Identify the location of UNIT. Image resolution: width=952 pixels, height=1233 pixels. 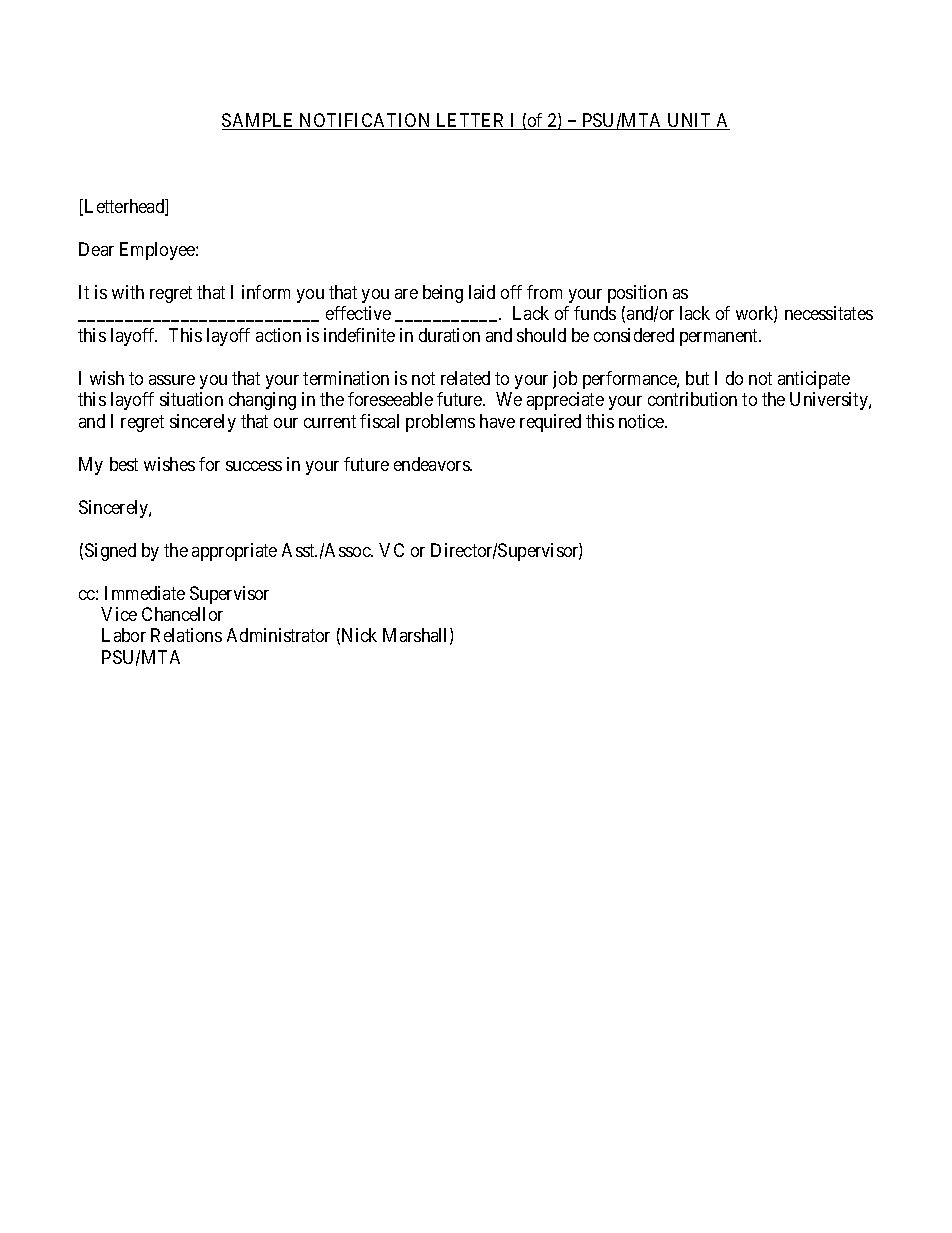
(689, 121).
